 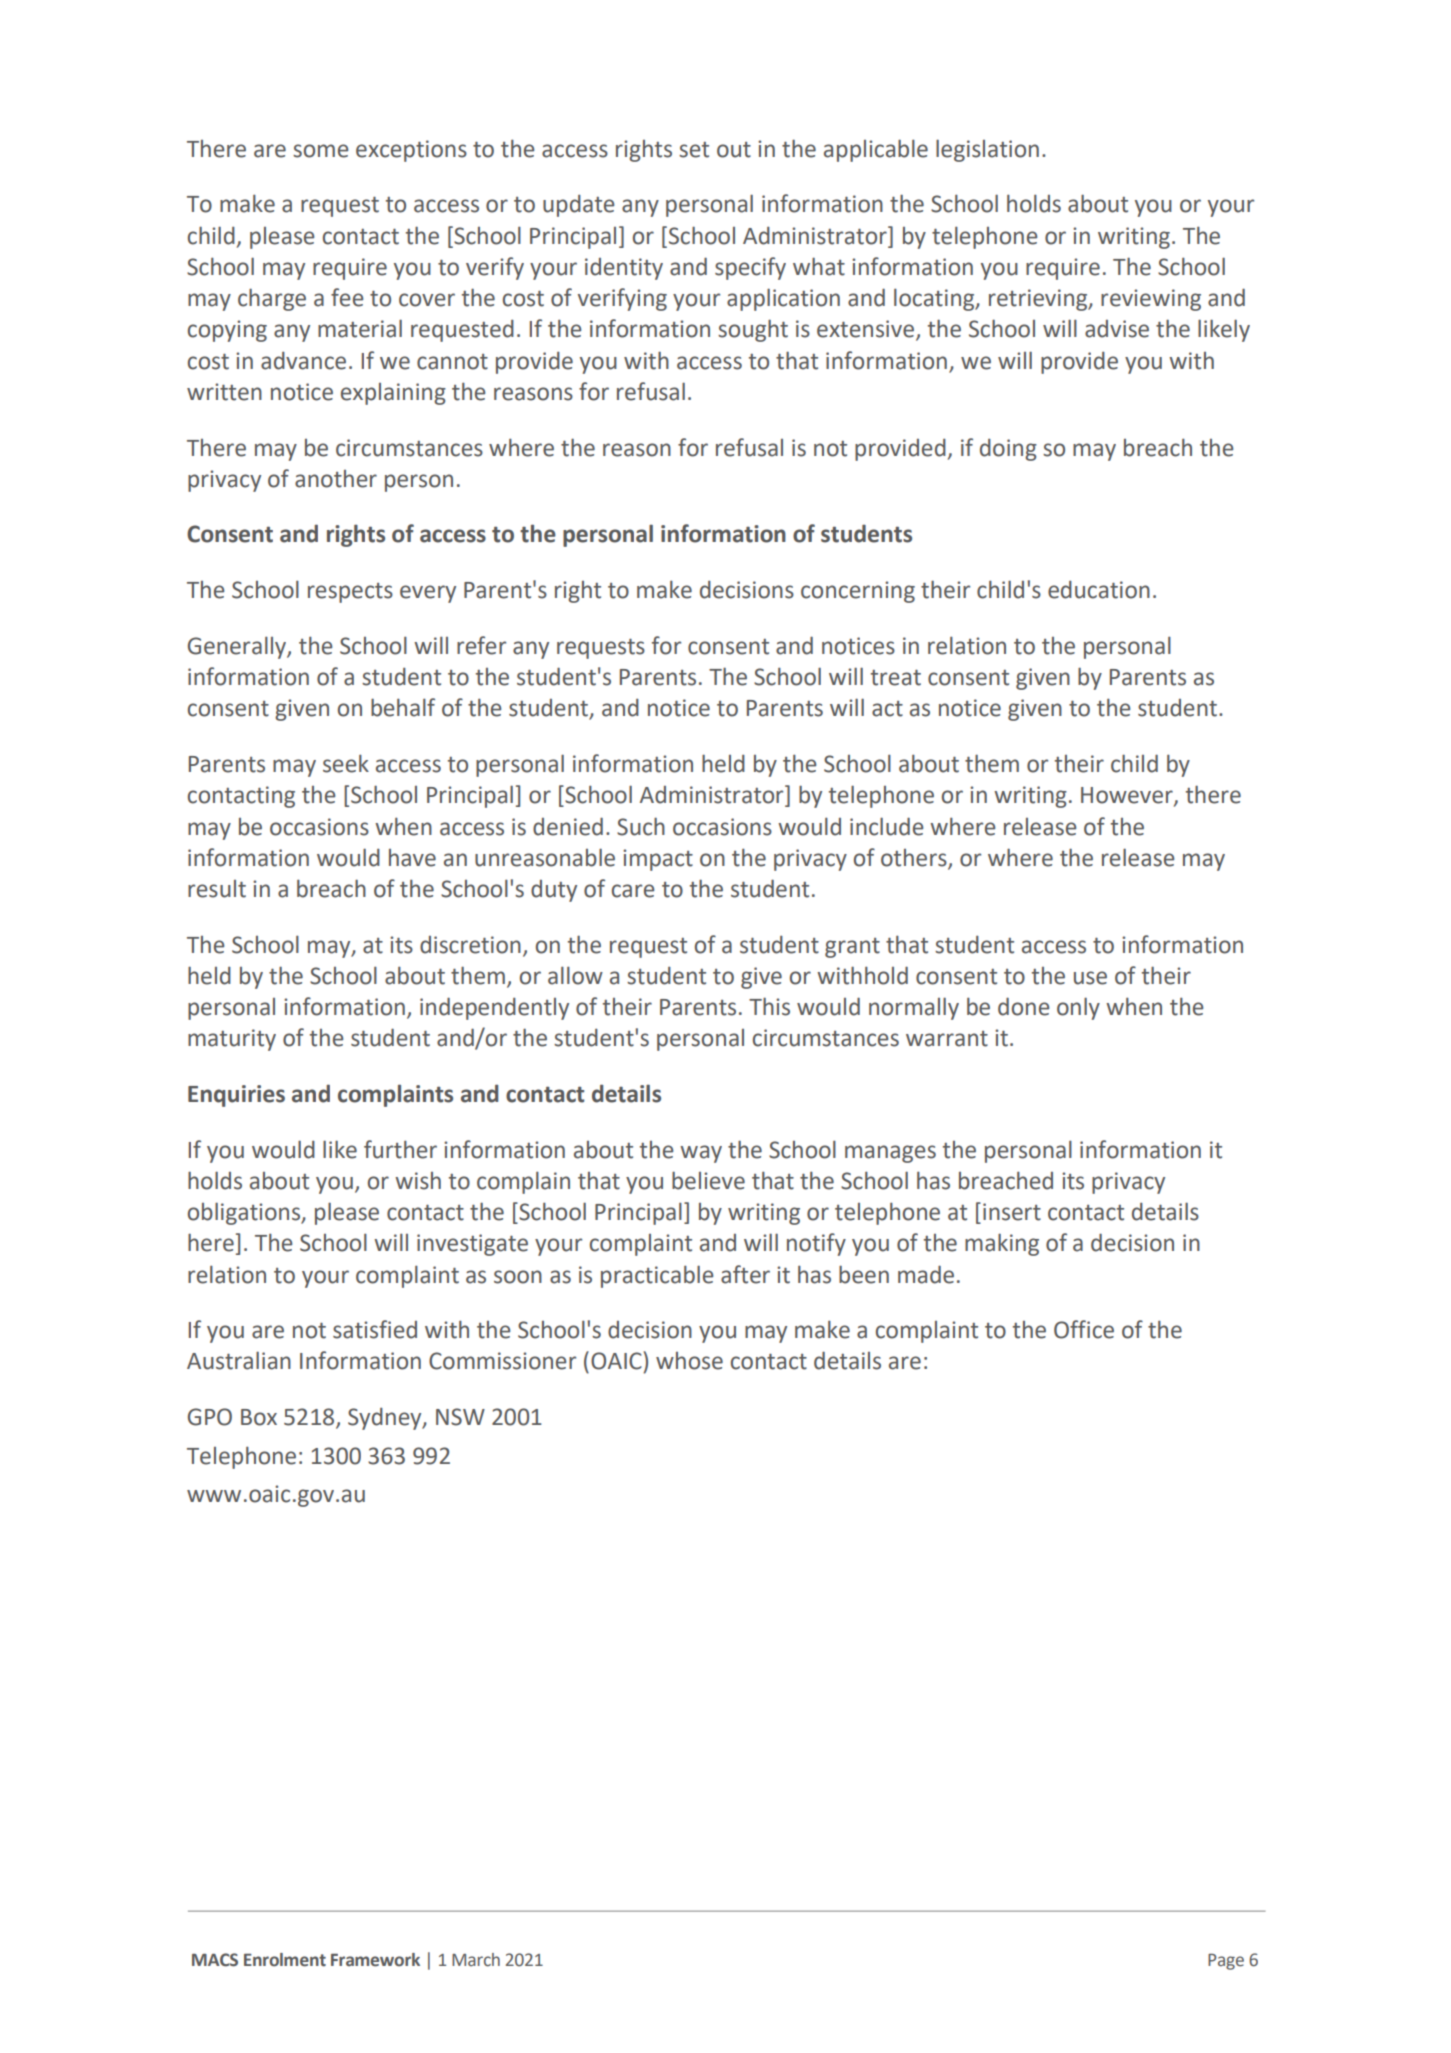 What do you see at coordinates (689, 1361) in the image?
I see `whose` at bounding box center [689, 1361].
